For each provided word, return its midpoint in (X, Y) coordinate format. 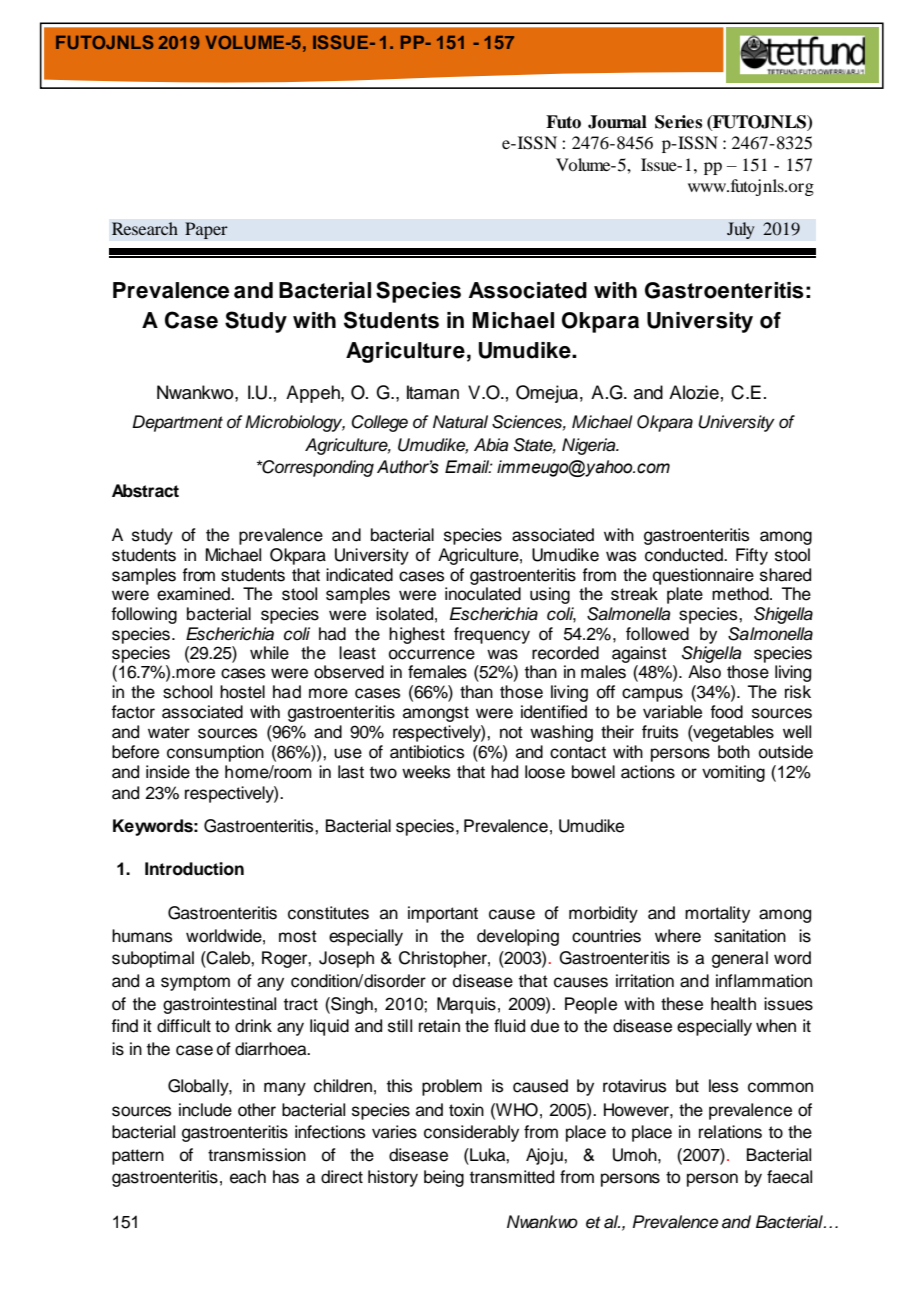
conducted (685, 555)
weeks (426, 772)
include (205, 1110)
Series (678, 122)
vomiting (733, 773)
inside (168, 772)
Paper (206, 230)
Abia (491, 445)
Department (177, 423)
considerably (471, 1133)
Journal (617, 122)
